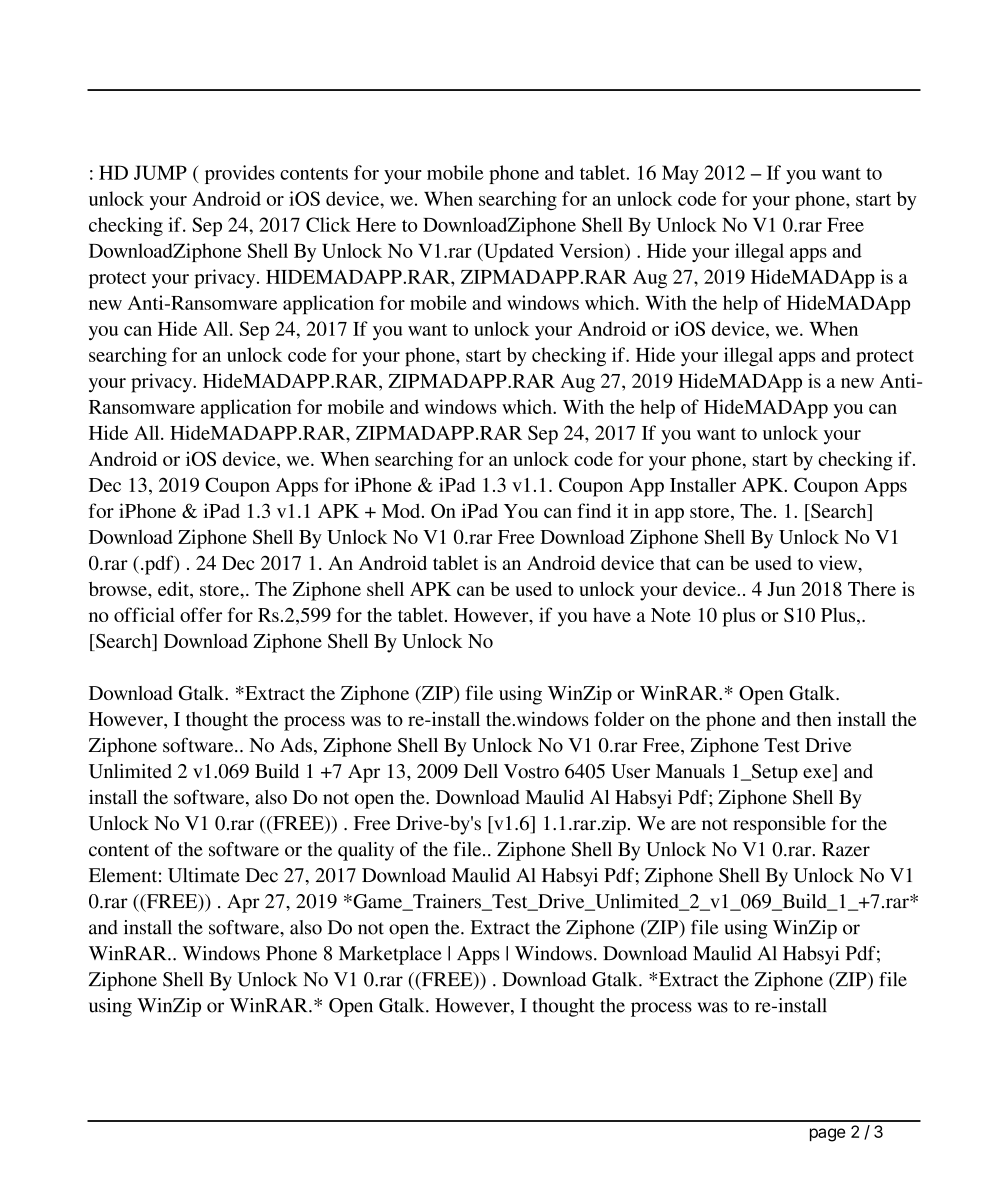 This page has width=1008, height=1180. I want to click on then, so click(814, 719).
